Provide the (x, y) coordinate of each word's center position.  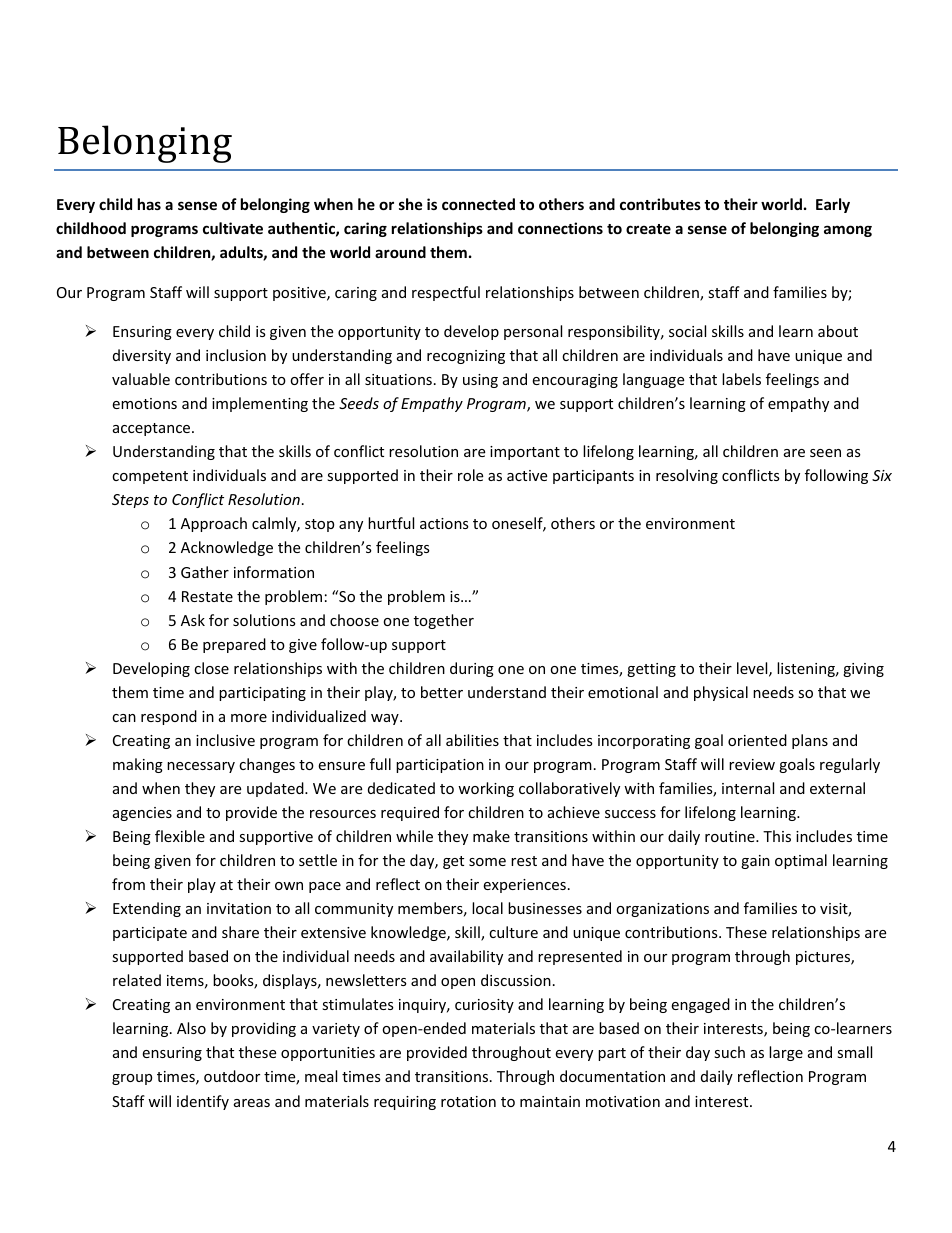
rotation (468, 1101)
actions (444, 523)
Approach (214, 524)
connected (478, 204)
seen (825, 453)
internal (748, 788)
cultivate (233, 228)
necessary (201, 767)
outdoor (232, 1076)
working (486, 789)
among (848, 231)
